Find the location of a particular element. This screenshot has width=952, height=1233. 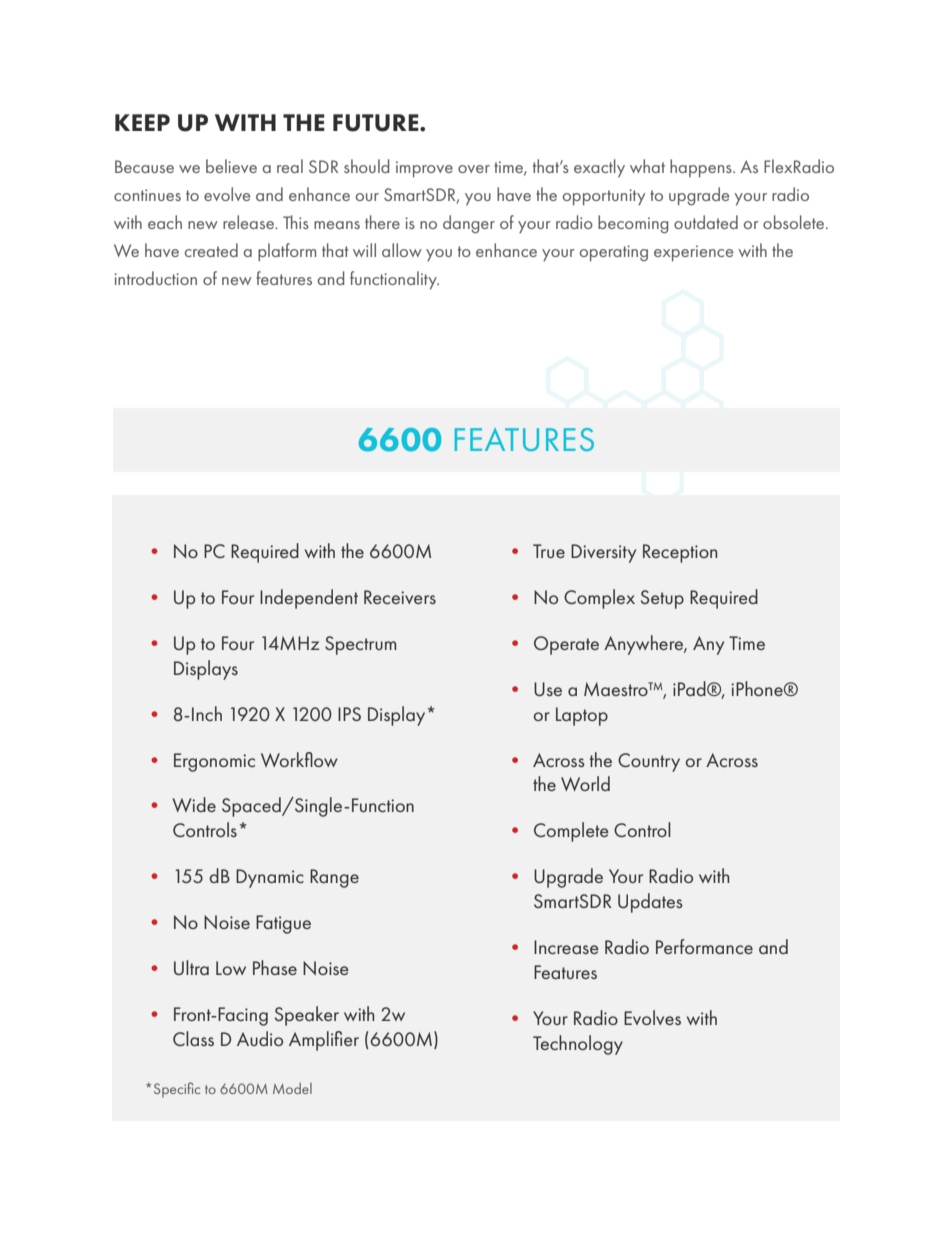

believe is located at coordinates (231, 166).
